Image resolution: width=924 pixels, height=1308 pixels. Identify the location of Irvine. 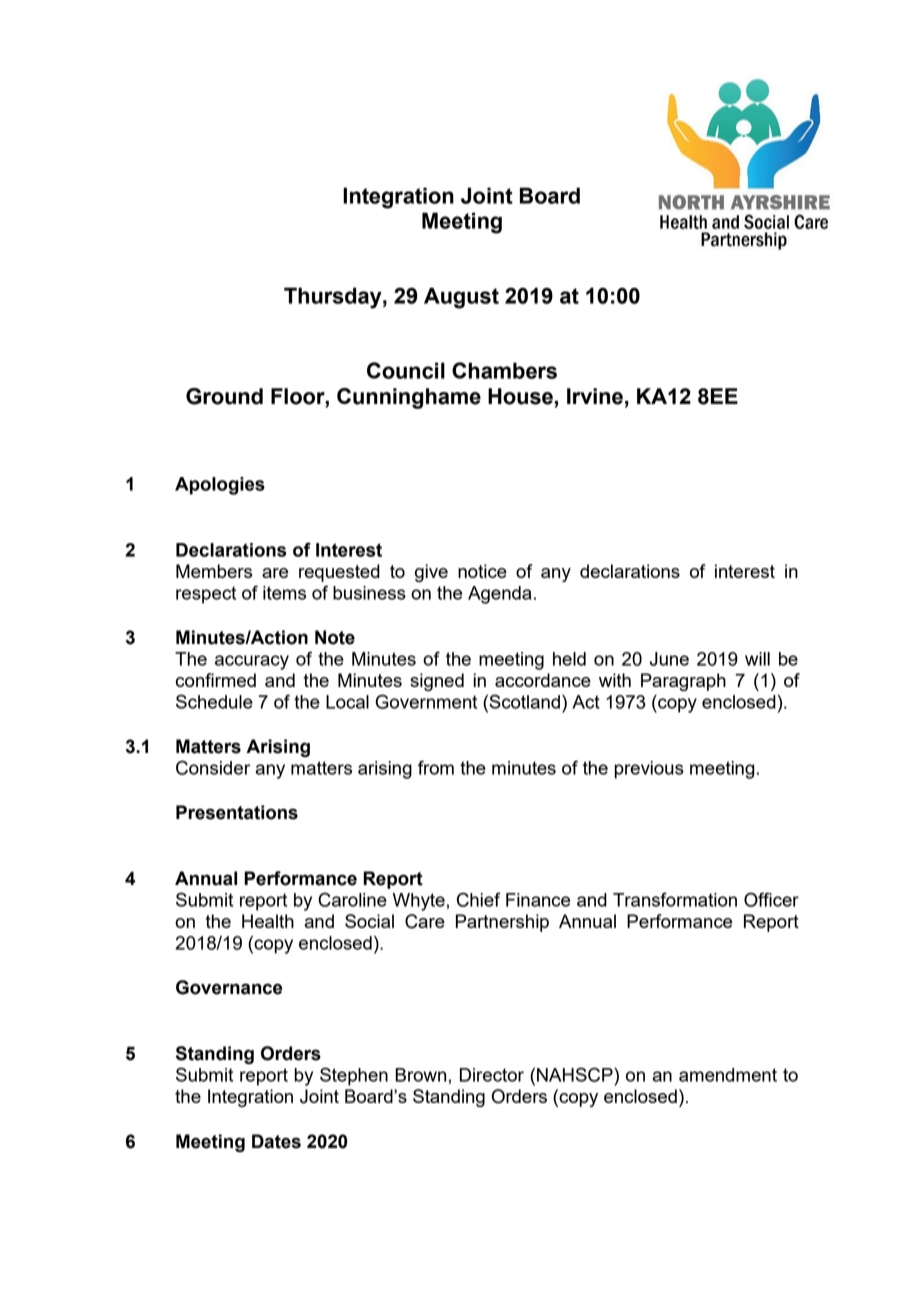
(595, 396).
